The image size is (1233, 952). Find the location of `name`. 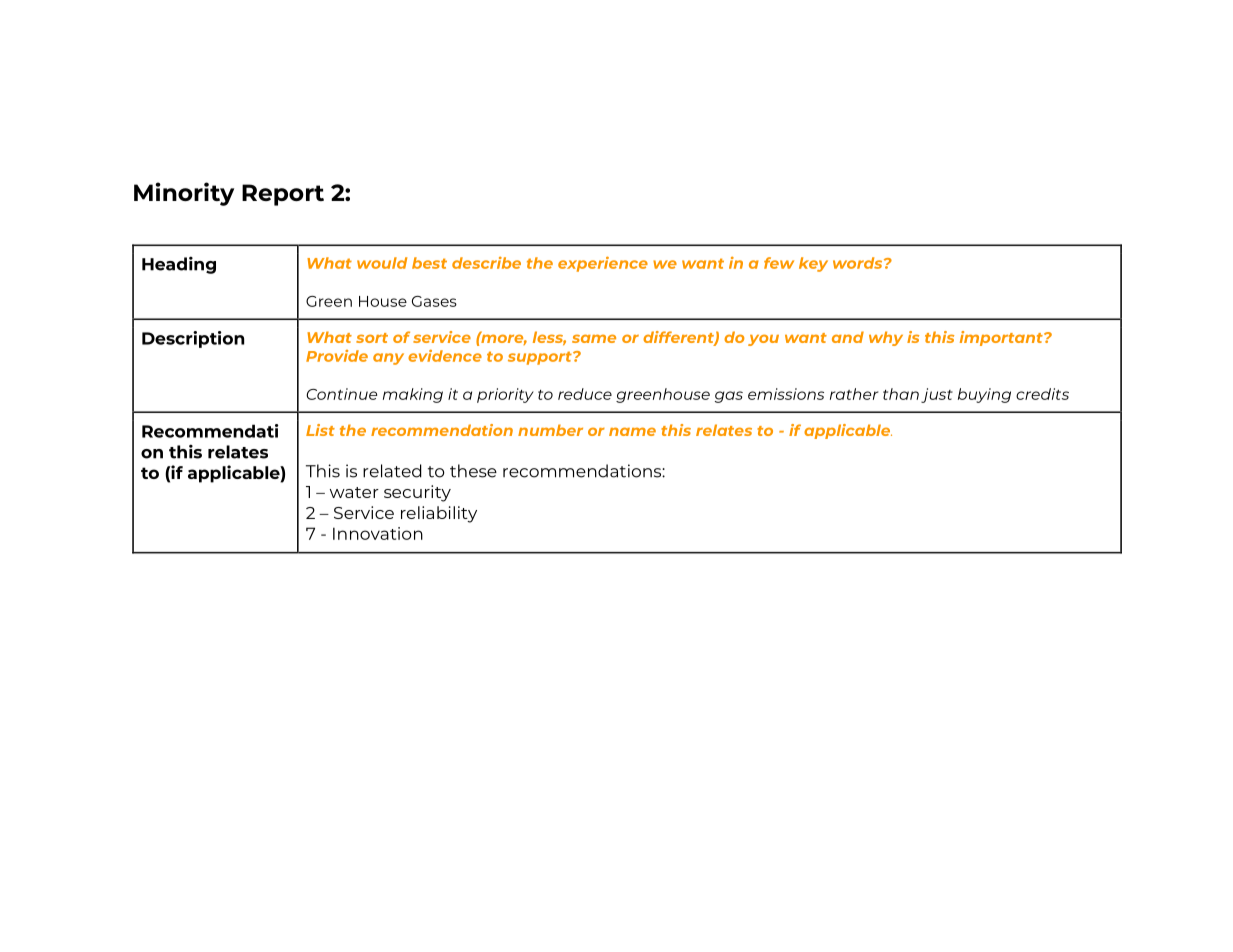

name is located at coordinates (632, 431).
